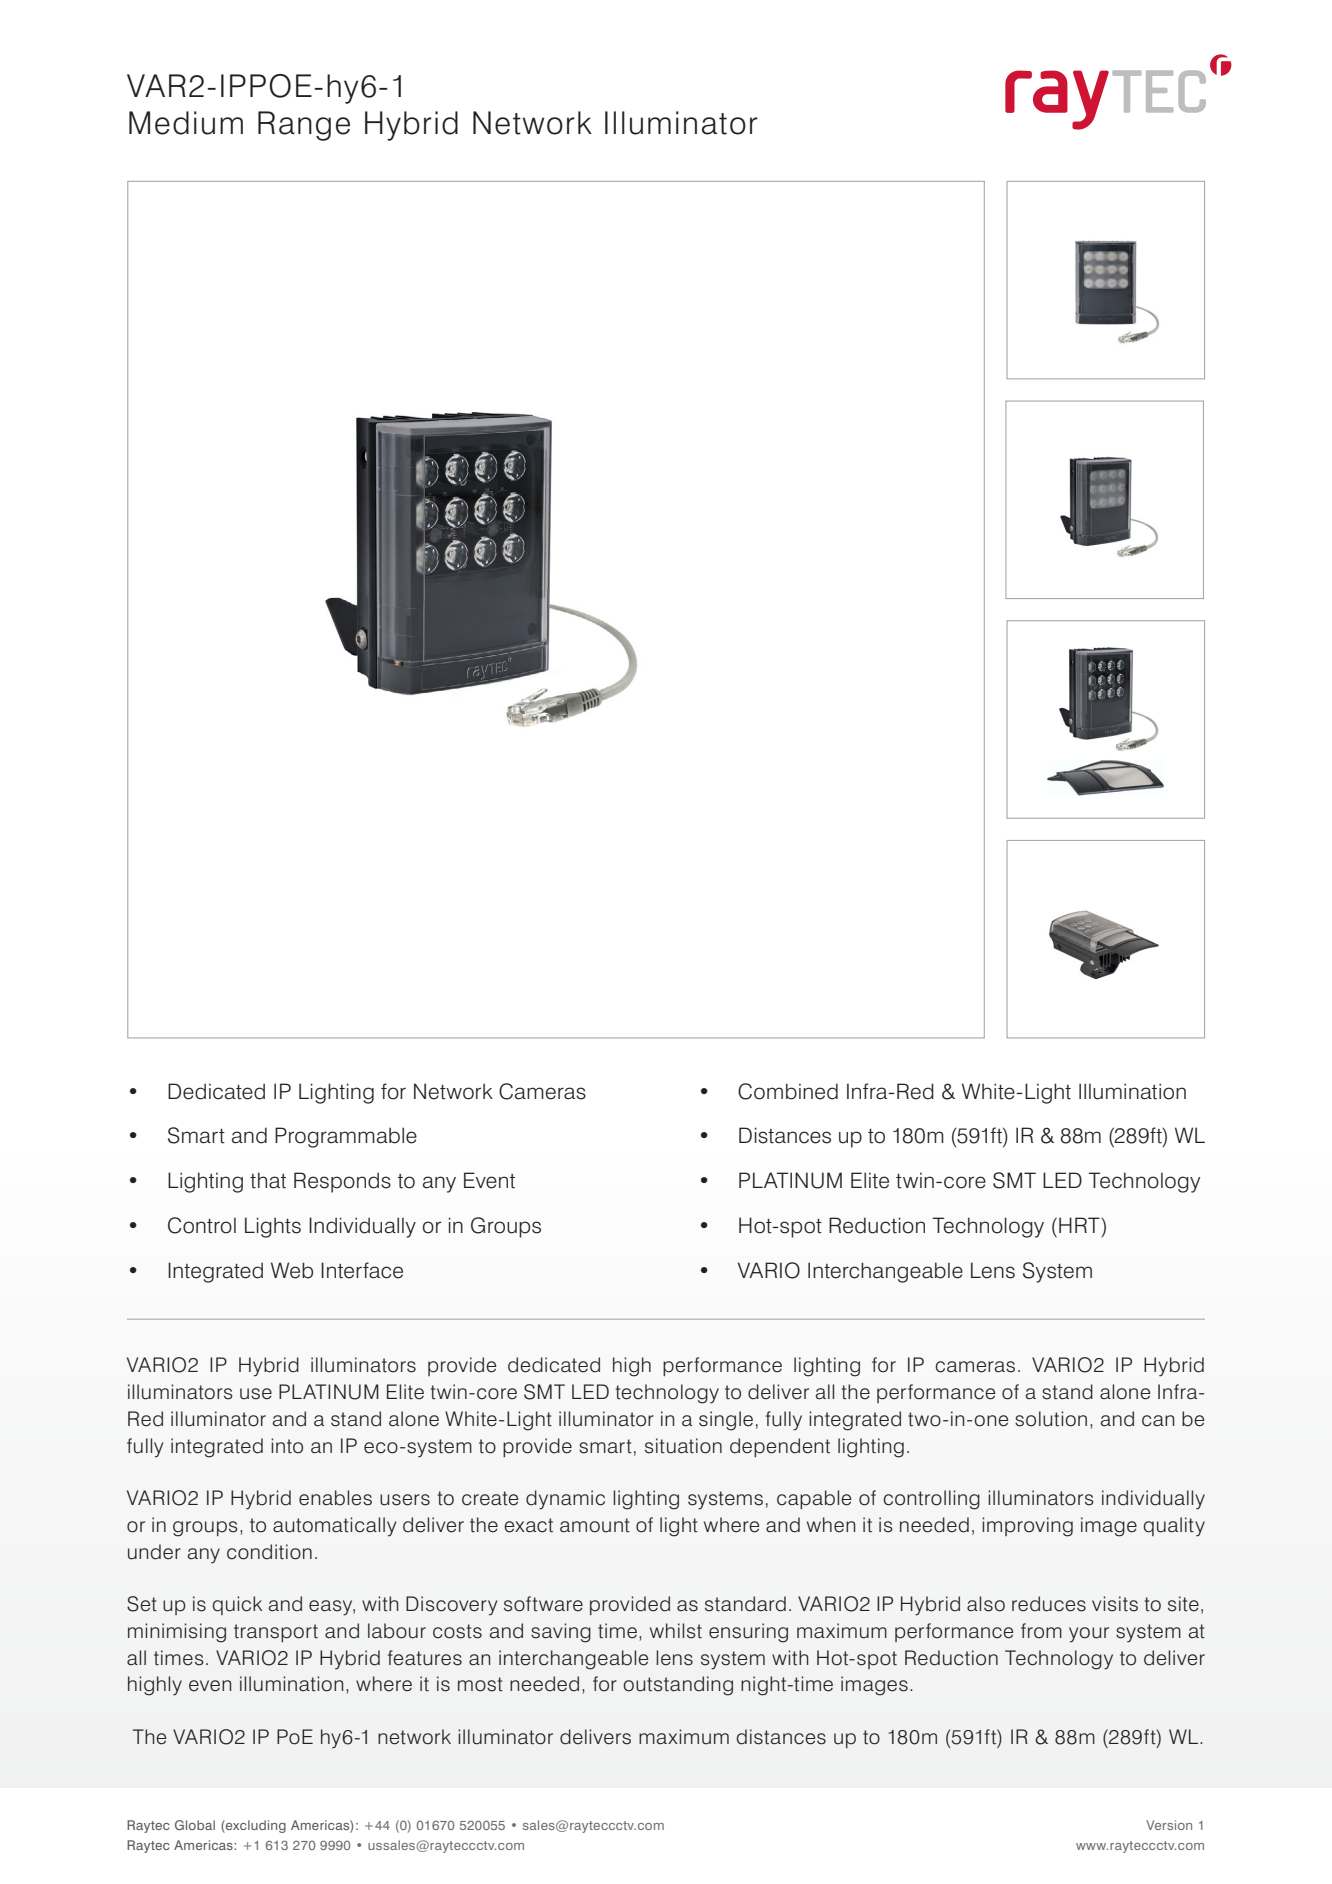  What do you see at coordinates (342, 1182) in the page?
I see `Responds` at bounding box center [342, 1182].
